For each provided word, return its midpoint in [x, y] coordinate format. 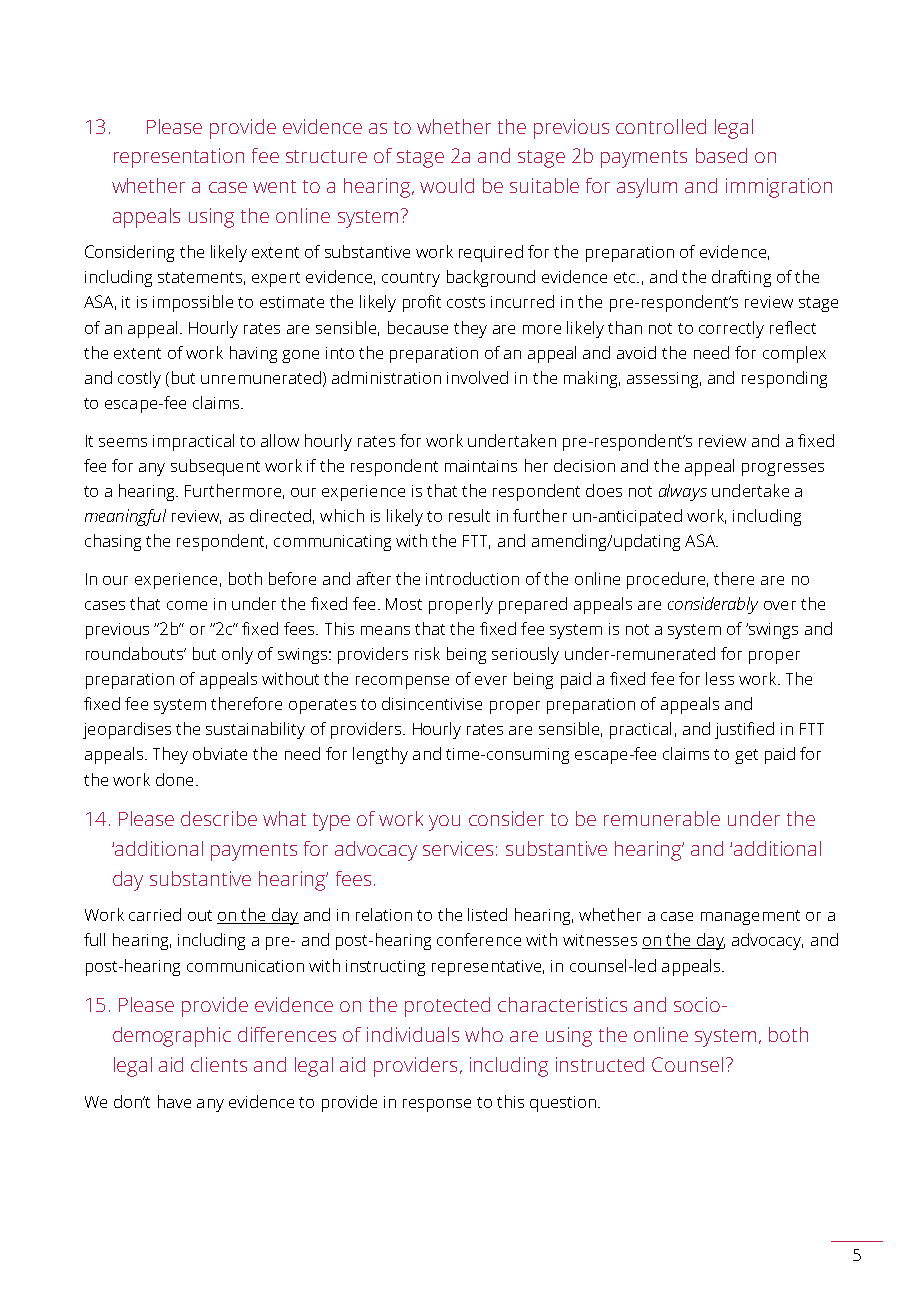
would [447, 185]
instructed [600, 1064]
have [174, 1101]
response [437, 1105]
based [721, 155]
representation [179, 158]
